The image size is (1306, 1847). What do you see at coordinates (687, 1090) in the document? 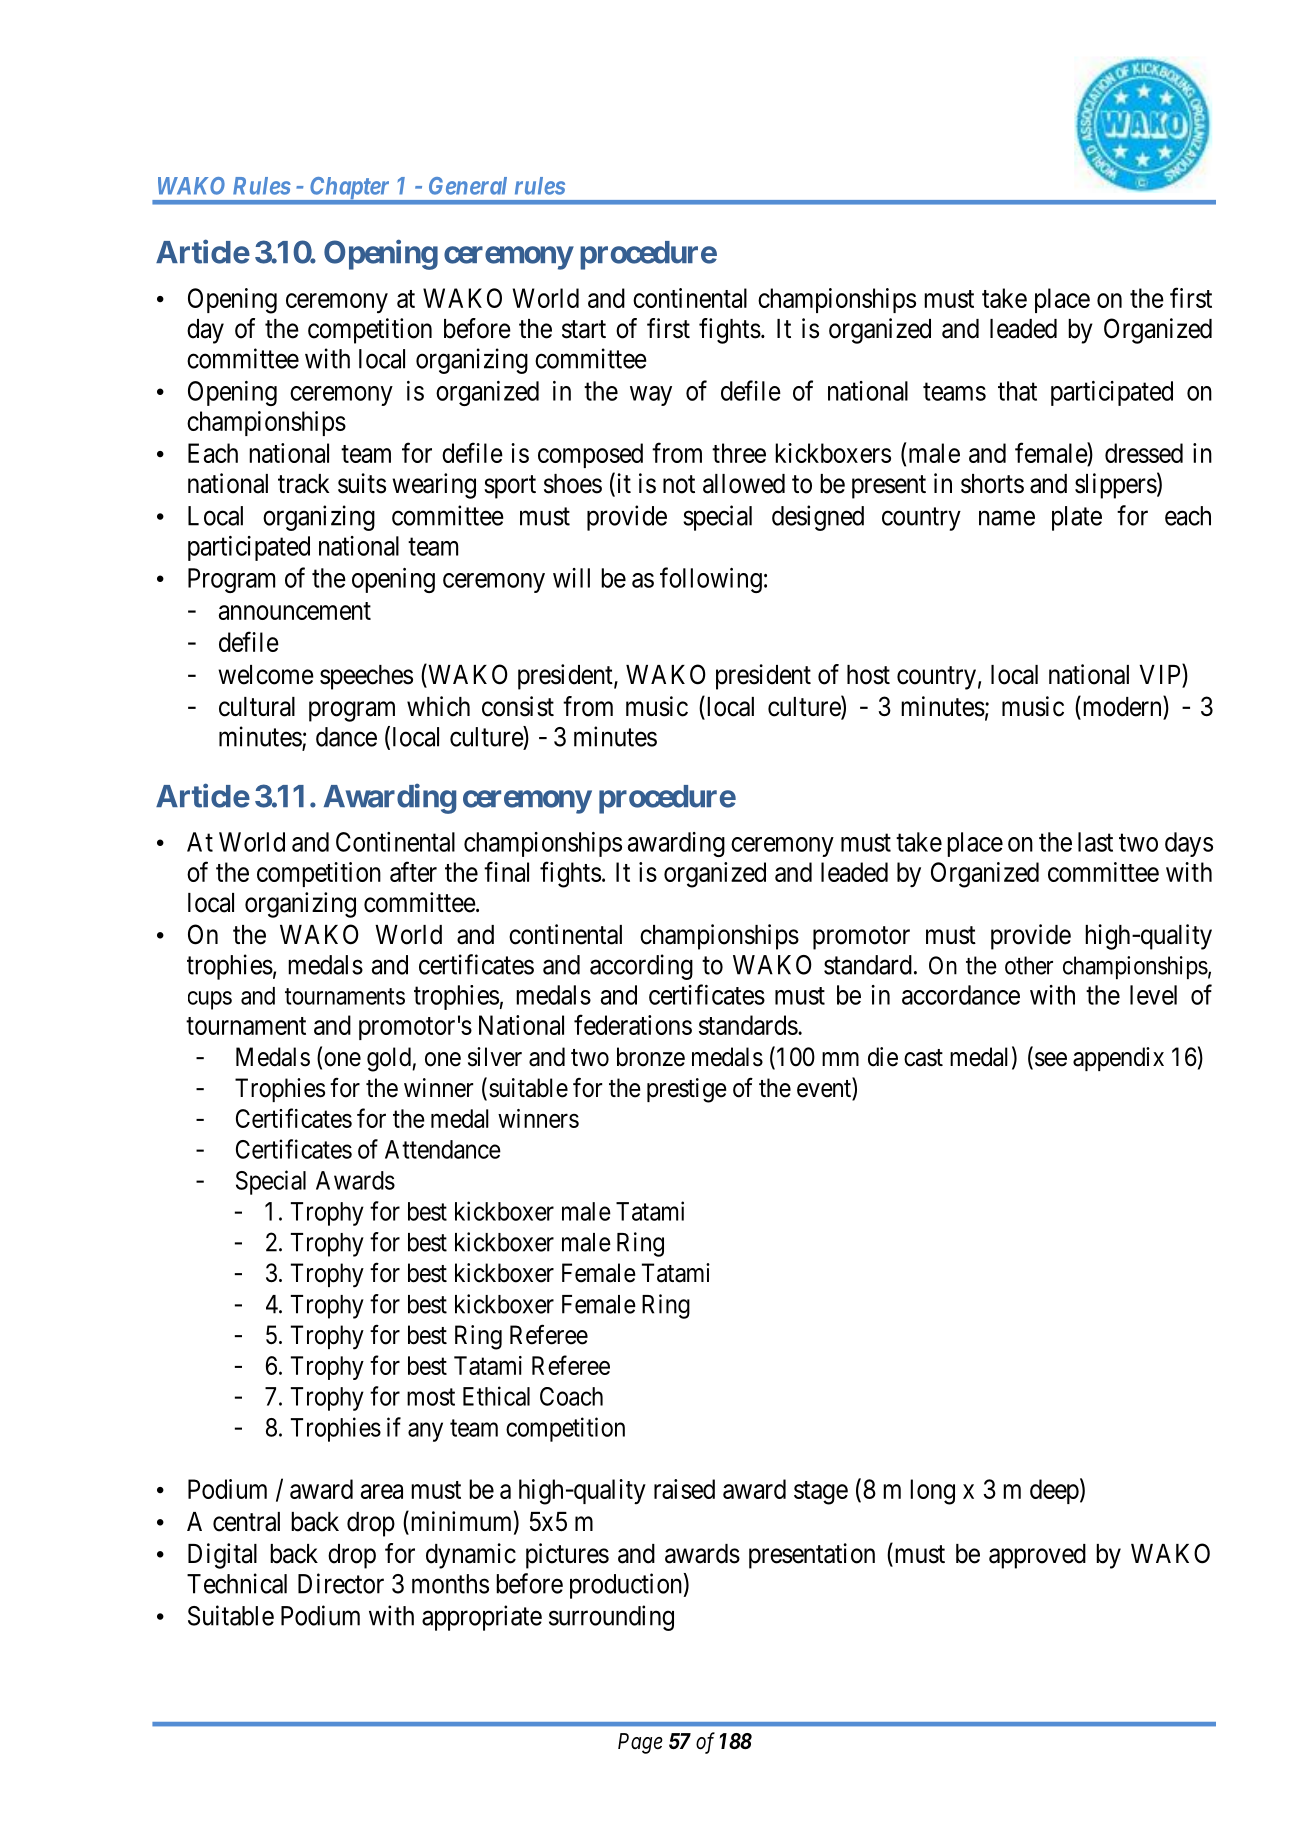
I see `prestige` at bounding box center [687, 1090].
